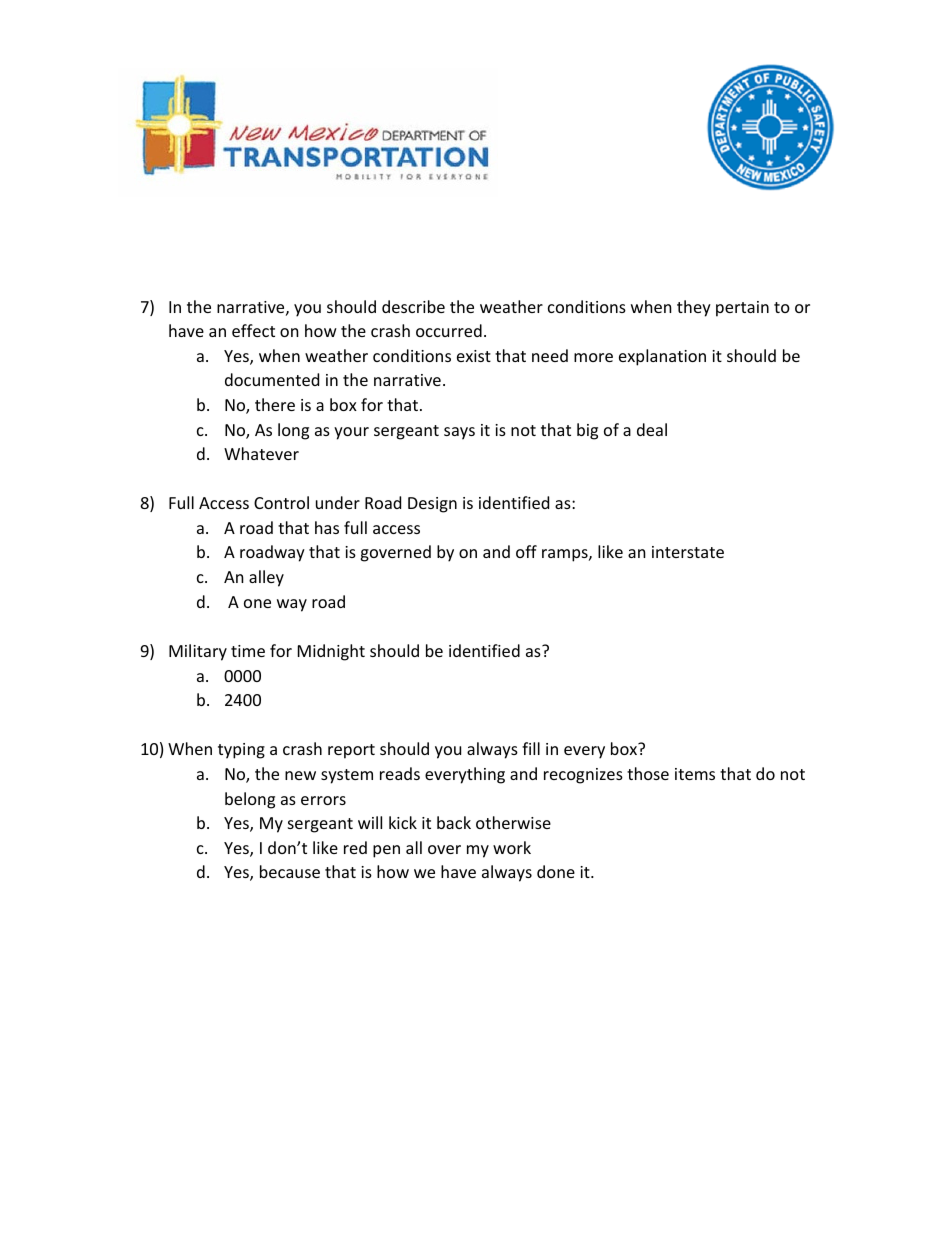  Describe the element at coordinates (694, 308) in the screenshot. I see `they` at that location.
